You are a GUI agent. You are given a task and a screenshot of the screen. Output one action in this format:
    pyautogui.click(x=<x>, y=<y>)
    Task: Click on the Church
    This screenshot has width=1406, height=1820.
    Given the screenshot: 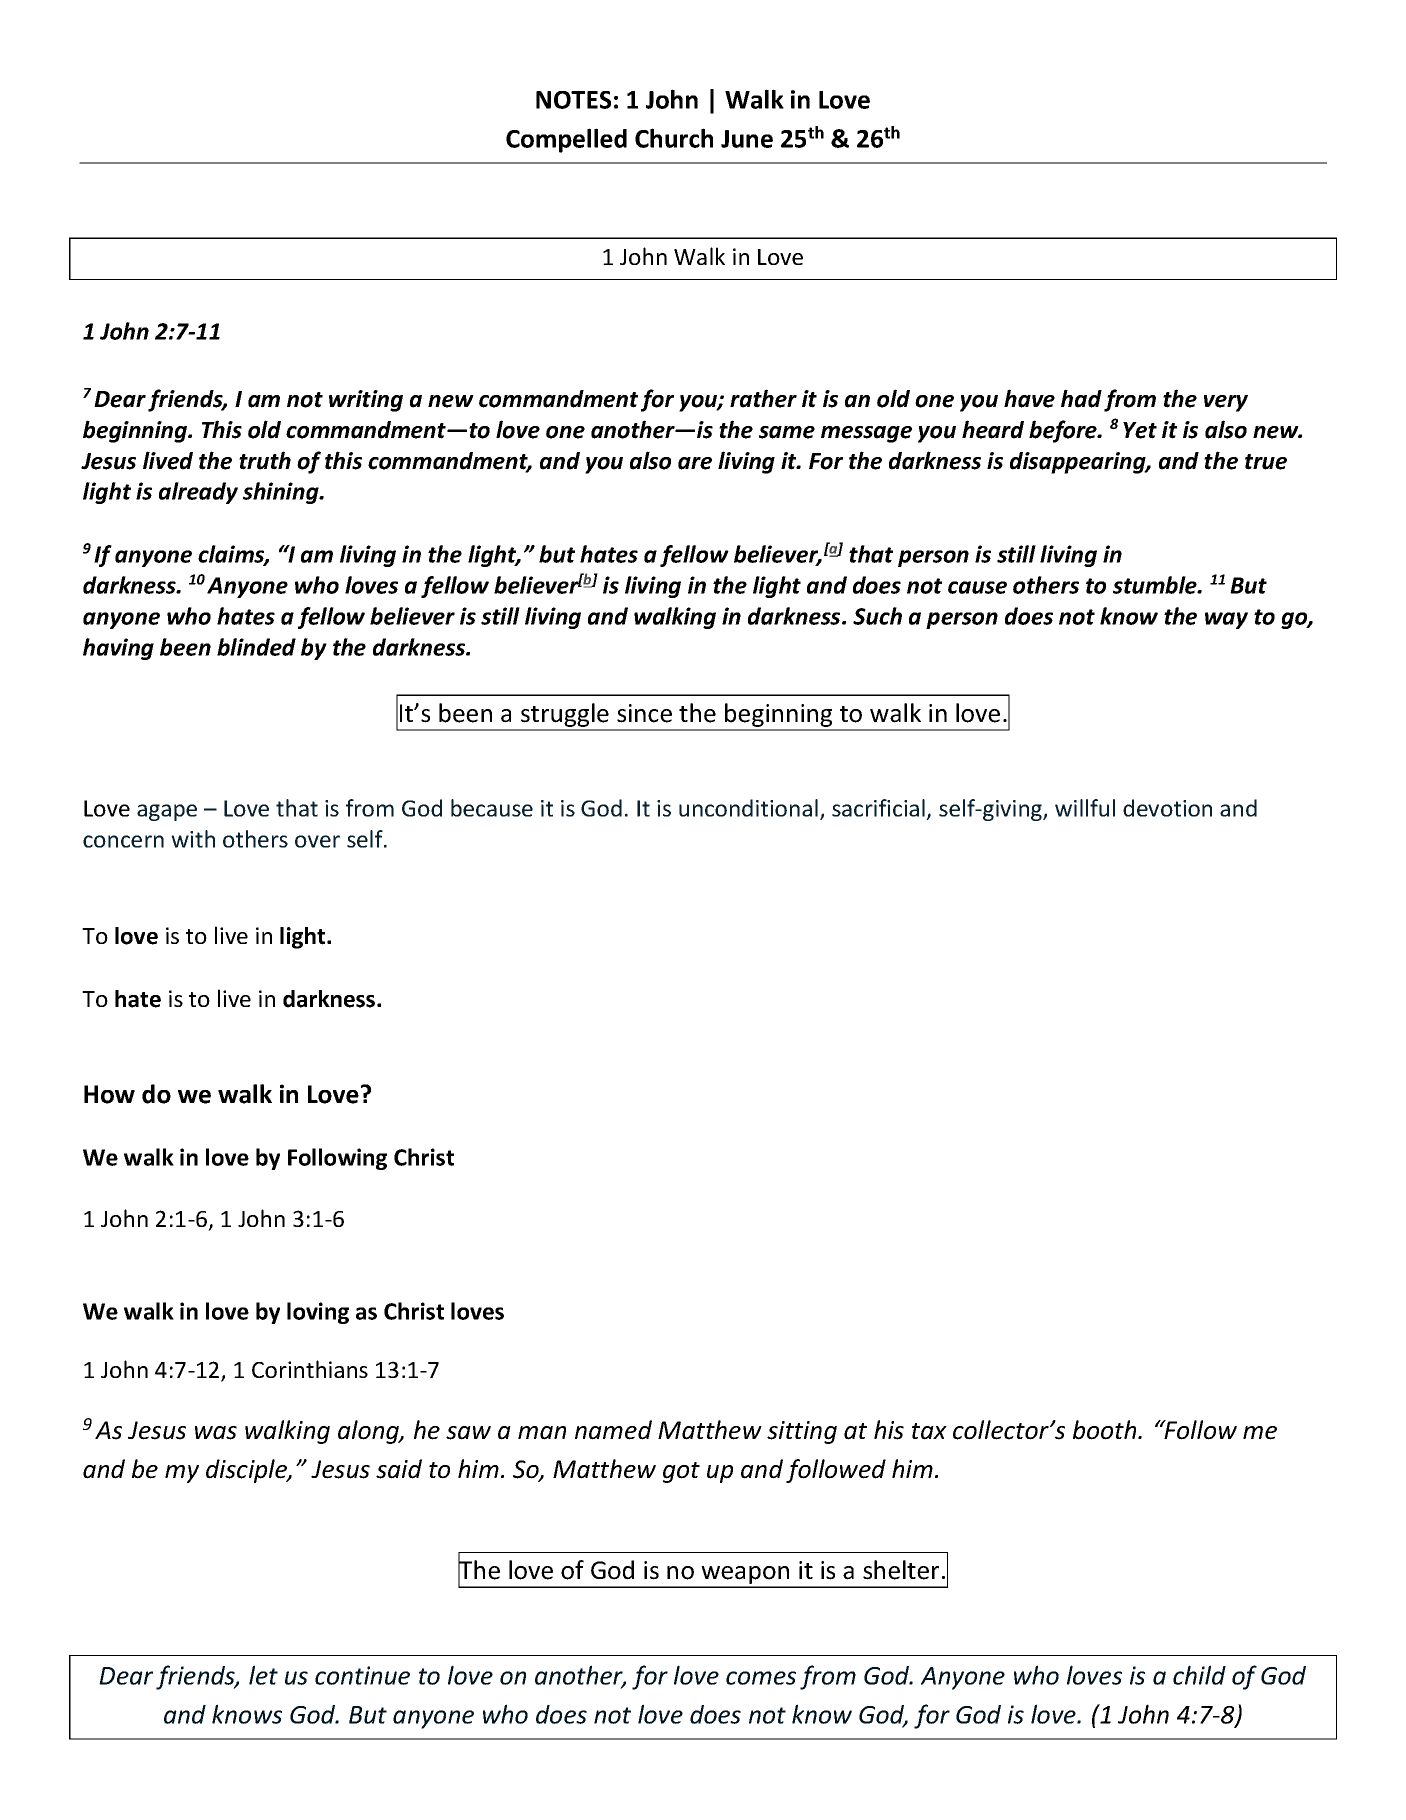 What is the action you would take?
    pyautogui.click(x=674, y=138)
